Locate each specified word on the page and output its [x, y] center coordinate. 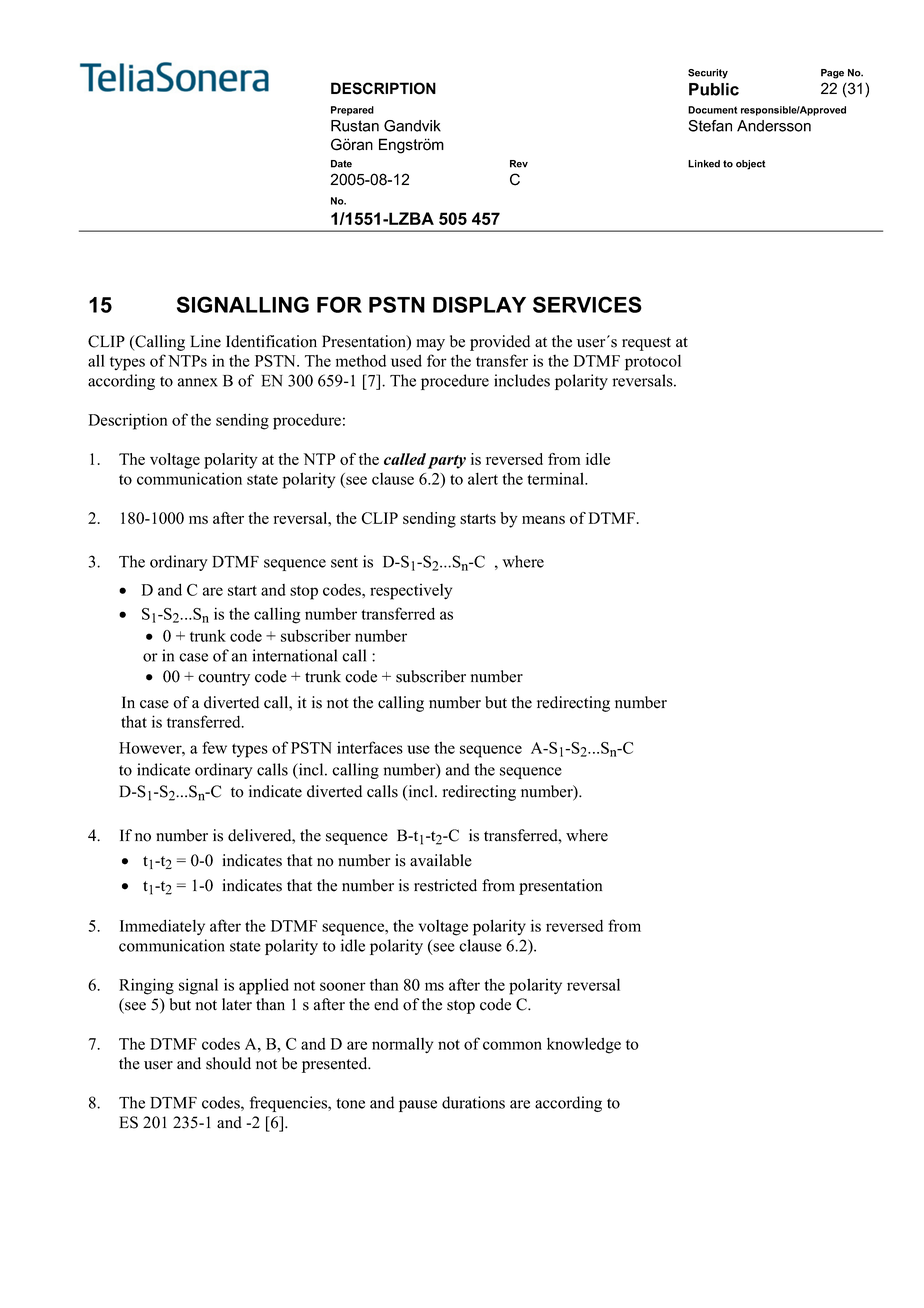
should [228, 1063]
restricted [445, 885]
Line [205, 341]
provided [500, 343]
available [441, 860]
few [214, 747]
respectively [411, 592]
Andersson [774, 126]
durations [473, 1102]
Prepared [352, 111]
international [294, 655]
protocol [653, 362]
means [543, 520]
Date [341, 164]
